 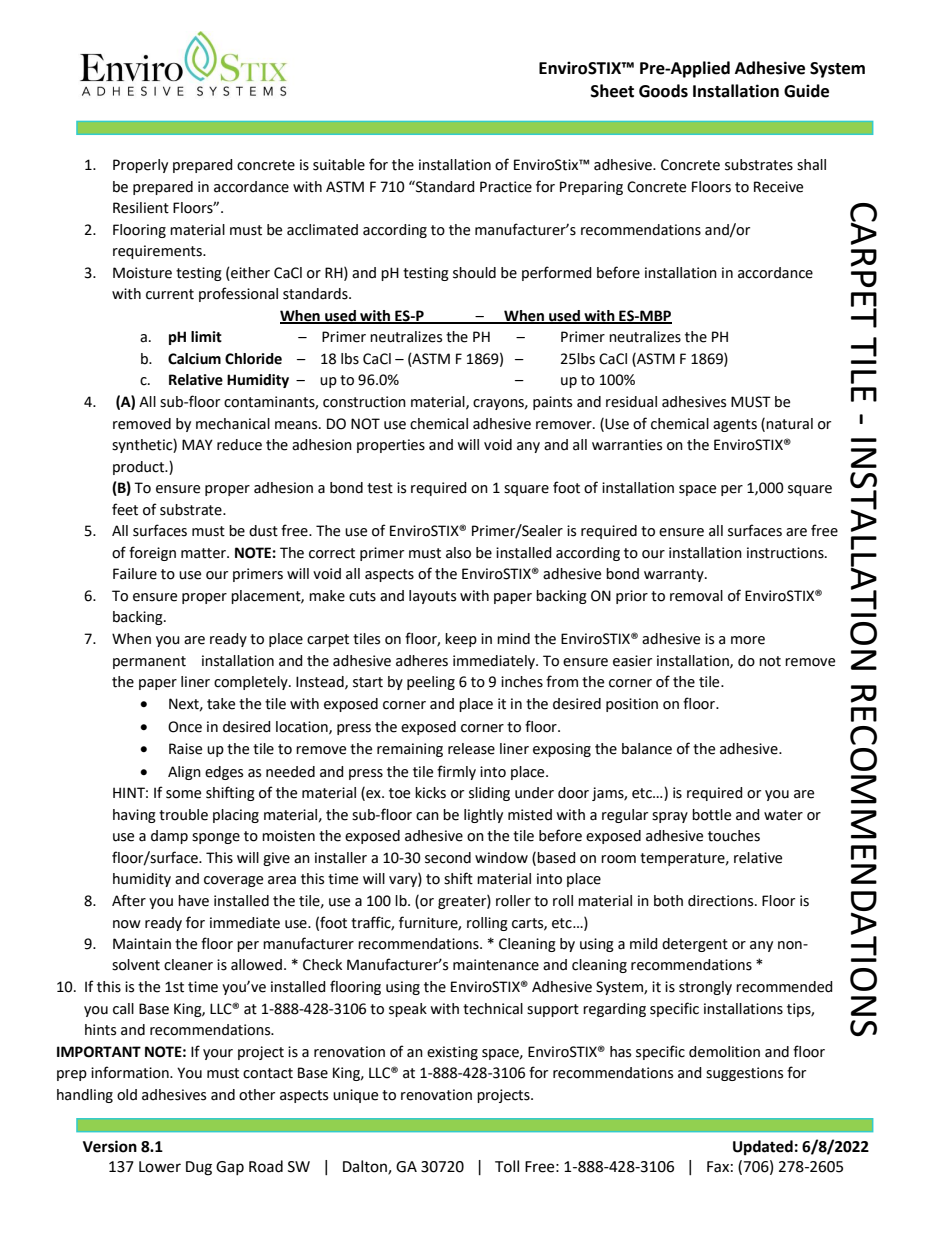 I want to click on Lower, so click(x=160, y=1167).
